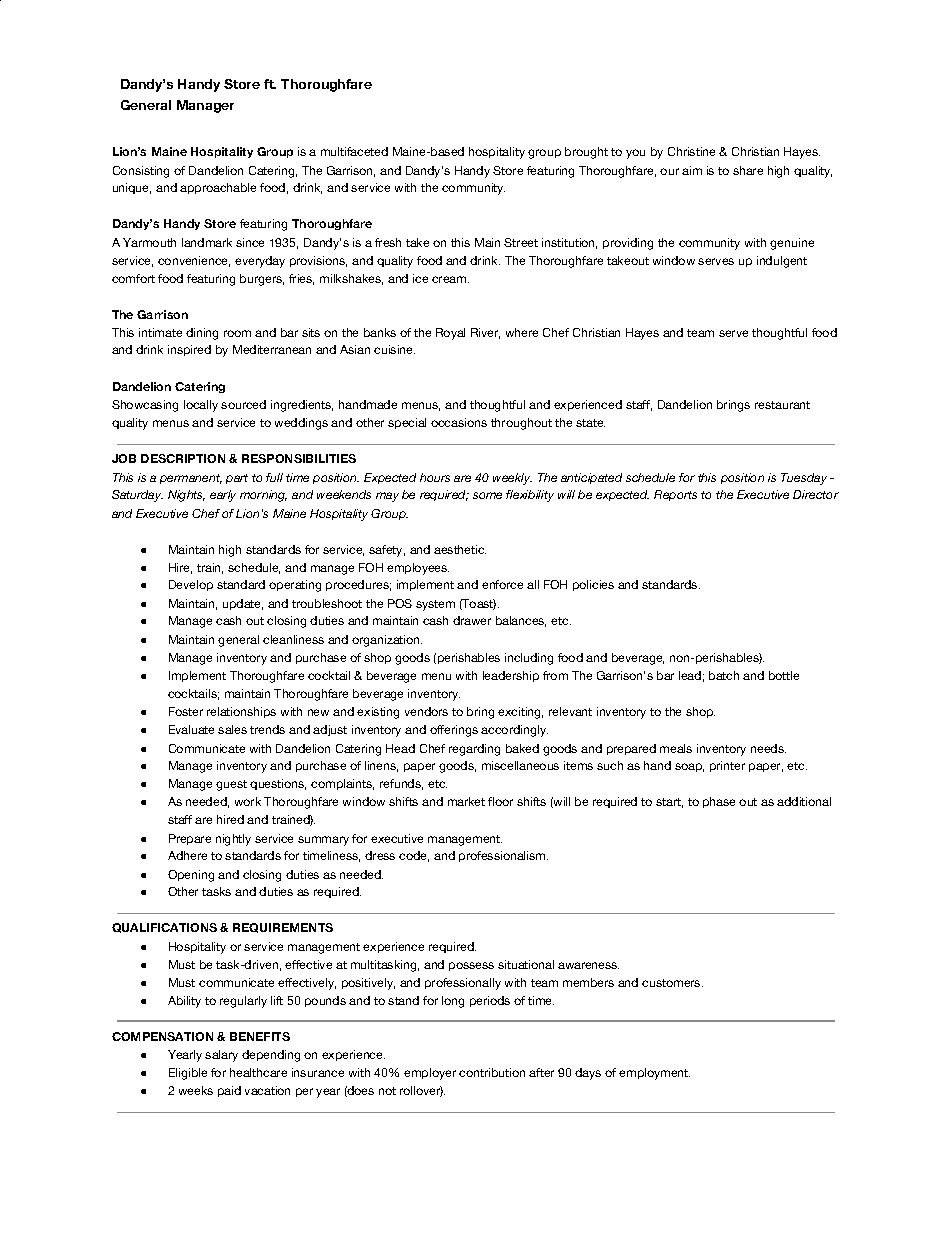 This screenshot has height=1233, width=952. I want to click on occasions, so click(459, 422).
